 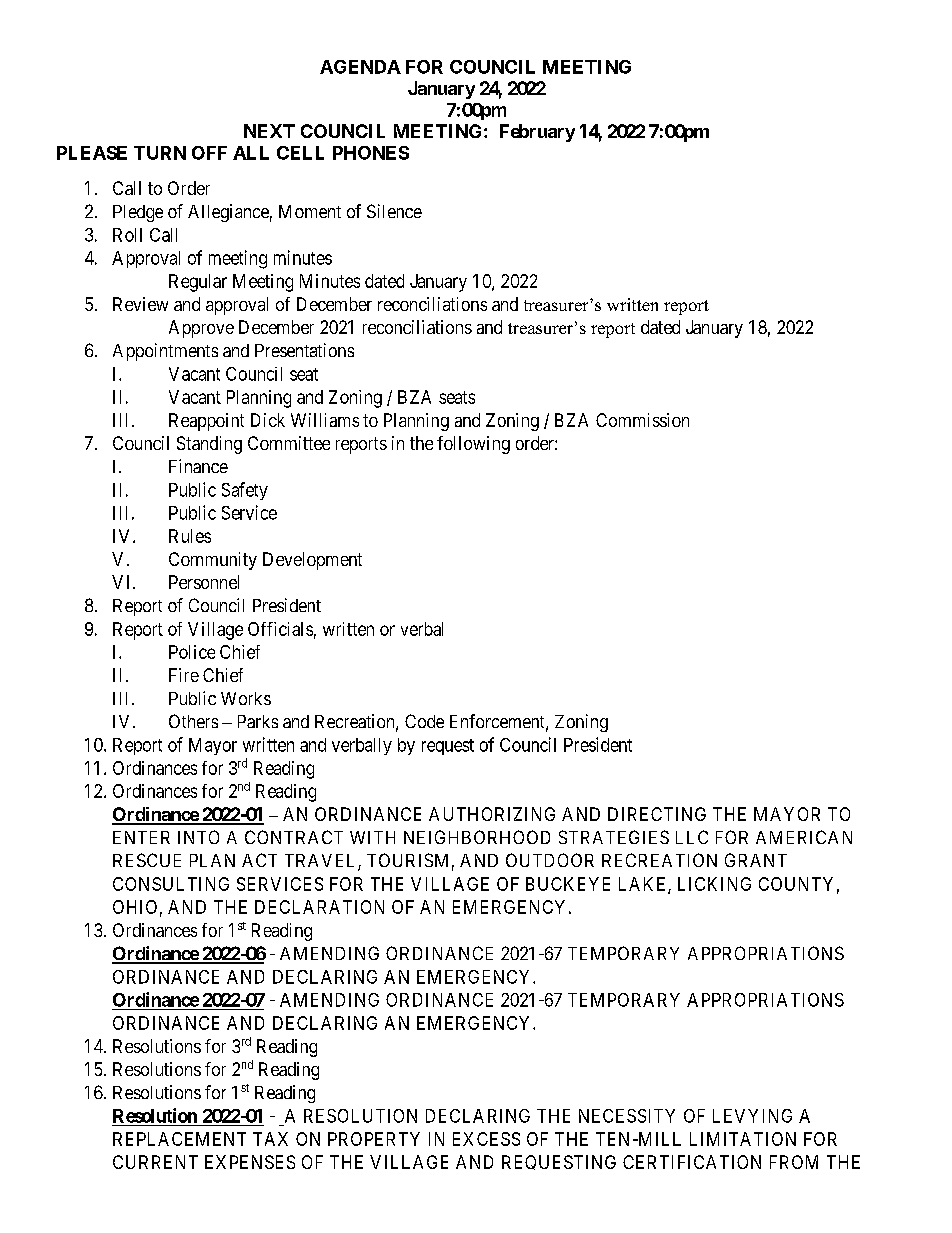 What do you see at coordinates (179, 1139) in the image?
I see `REPLACEMENT` at bounding box center [179, 1139].
